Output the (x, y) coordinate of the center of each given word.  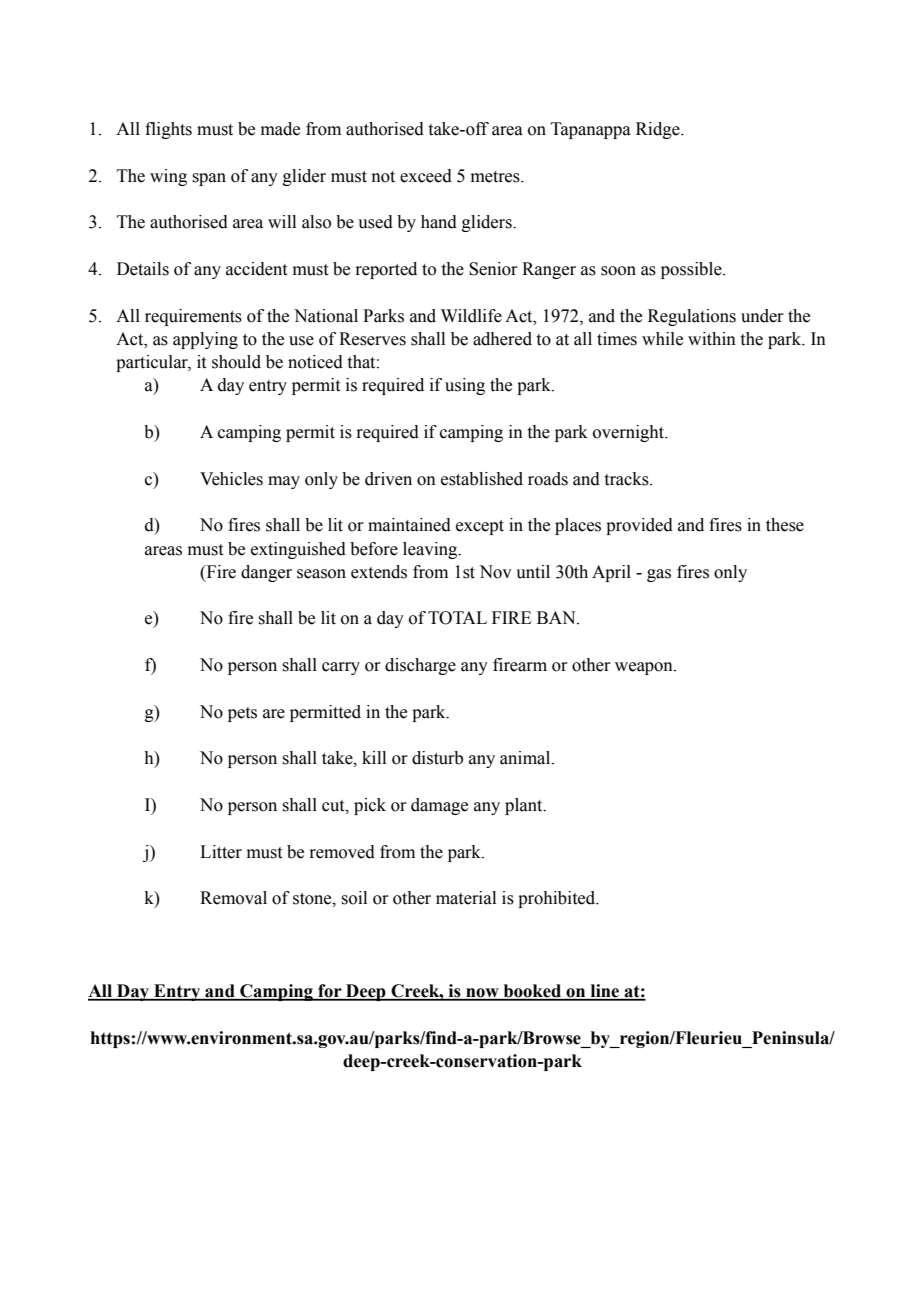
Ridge (659, 130)
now (482, 994)
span (209, 179)
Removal (233, 898)
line (605, 992)
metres (496, 177)
